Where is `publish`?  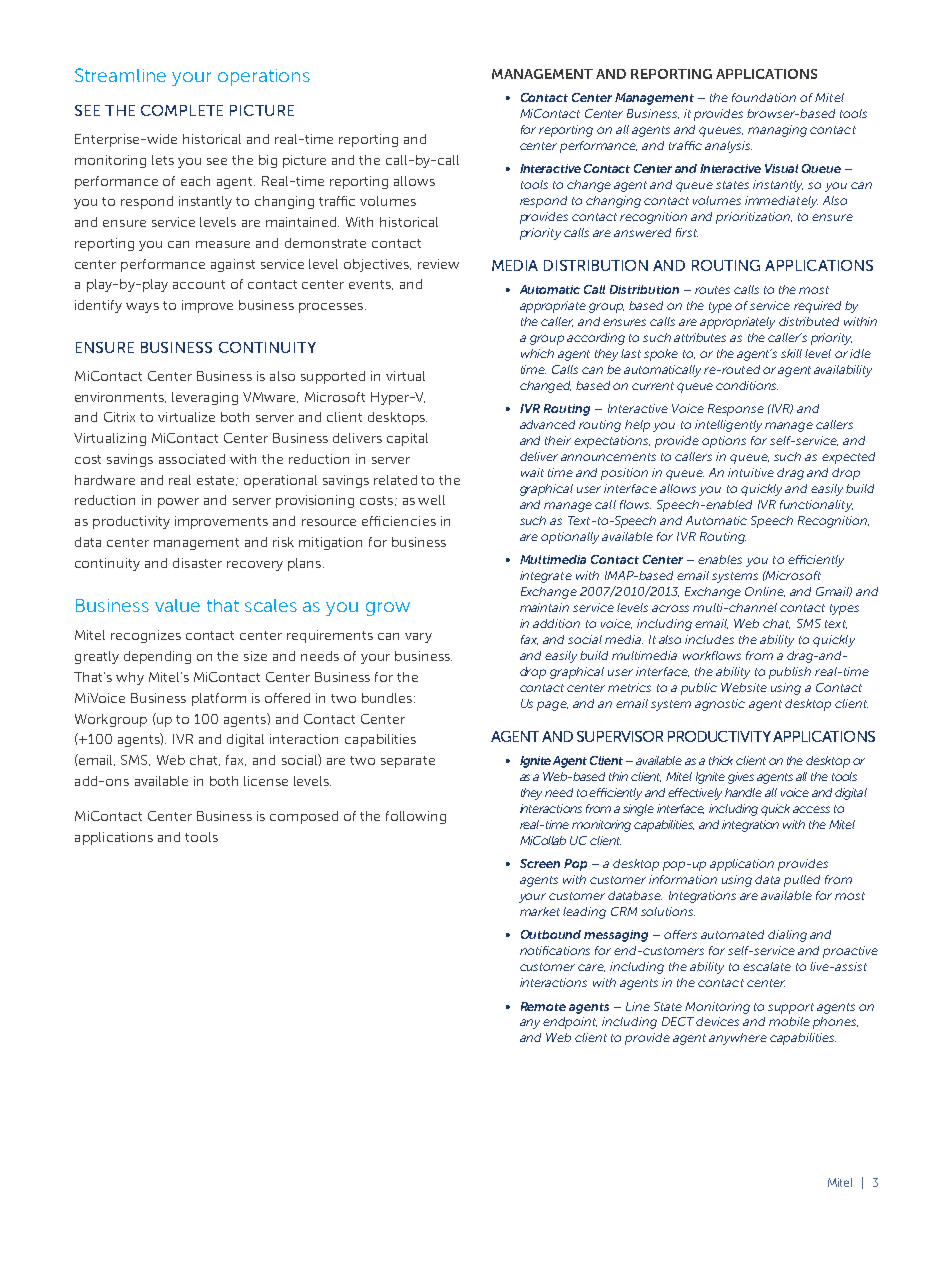
publish is located at coordinates (790, 673).
